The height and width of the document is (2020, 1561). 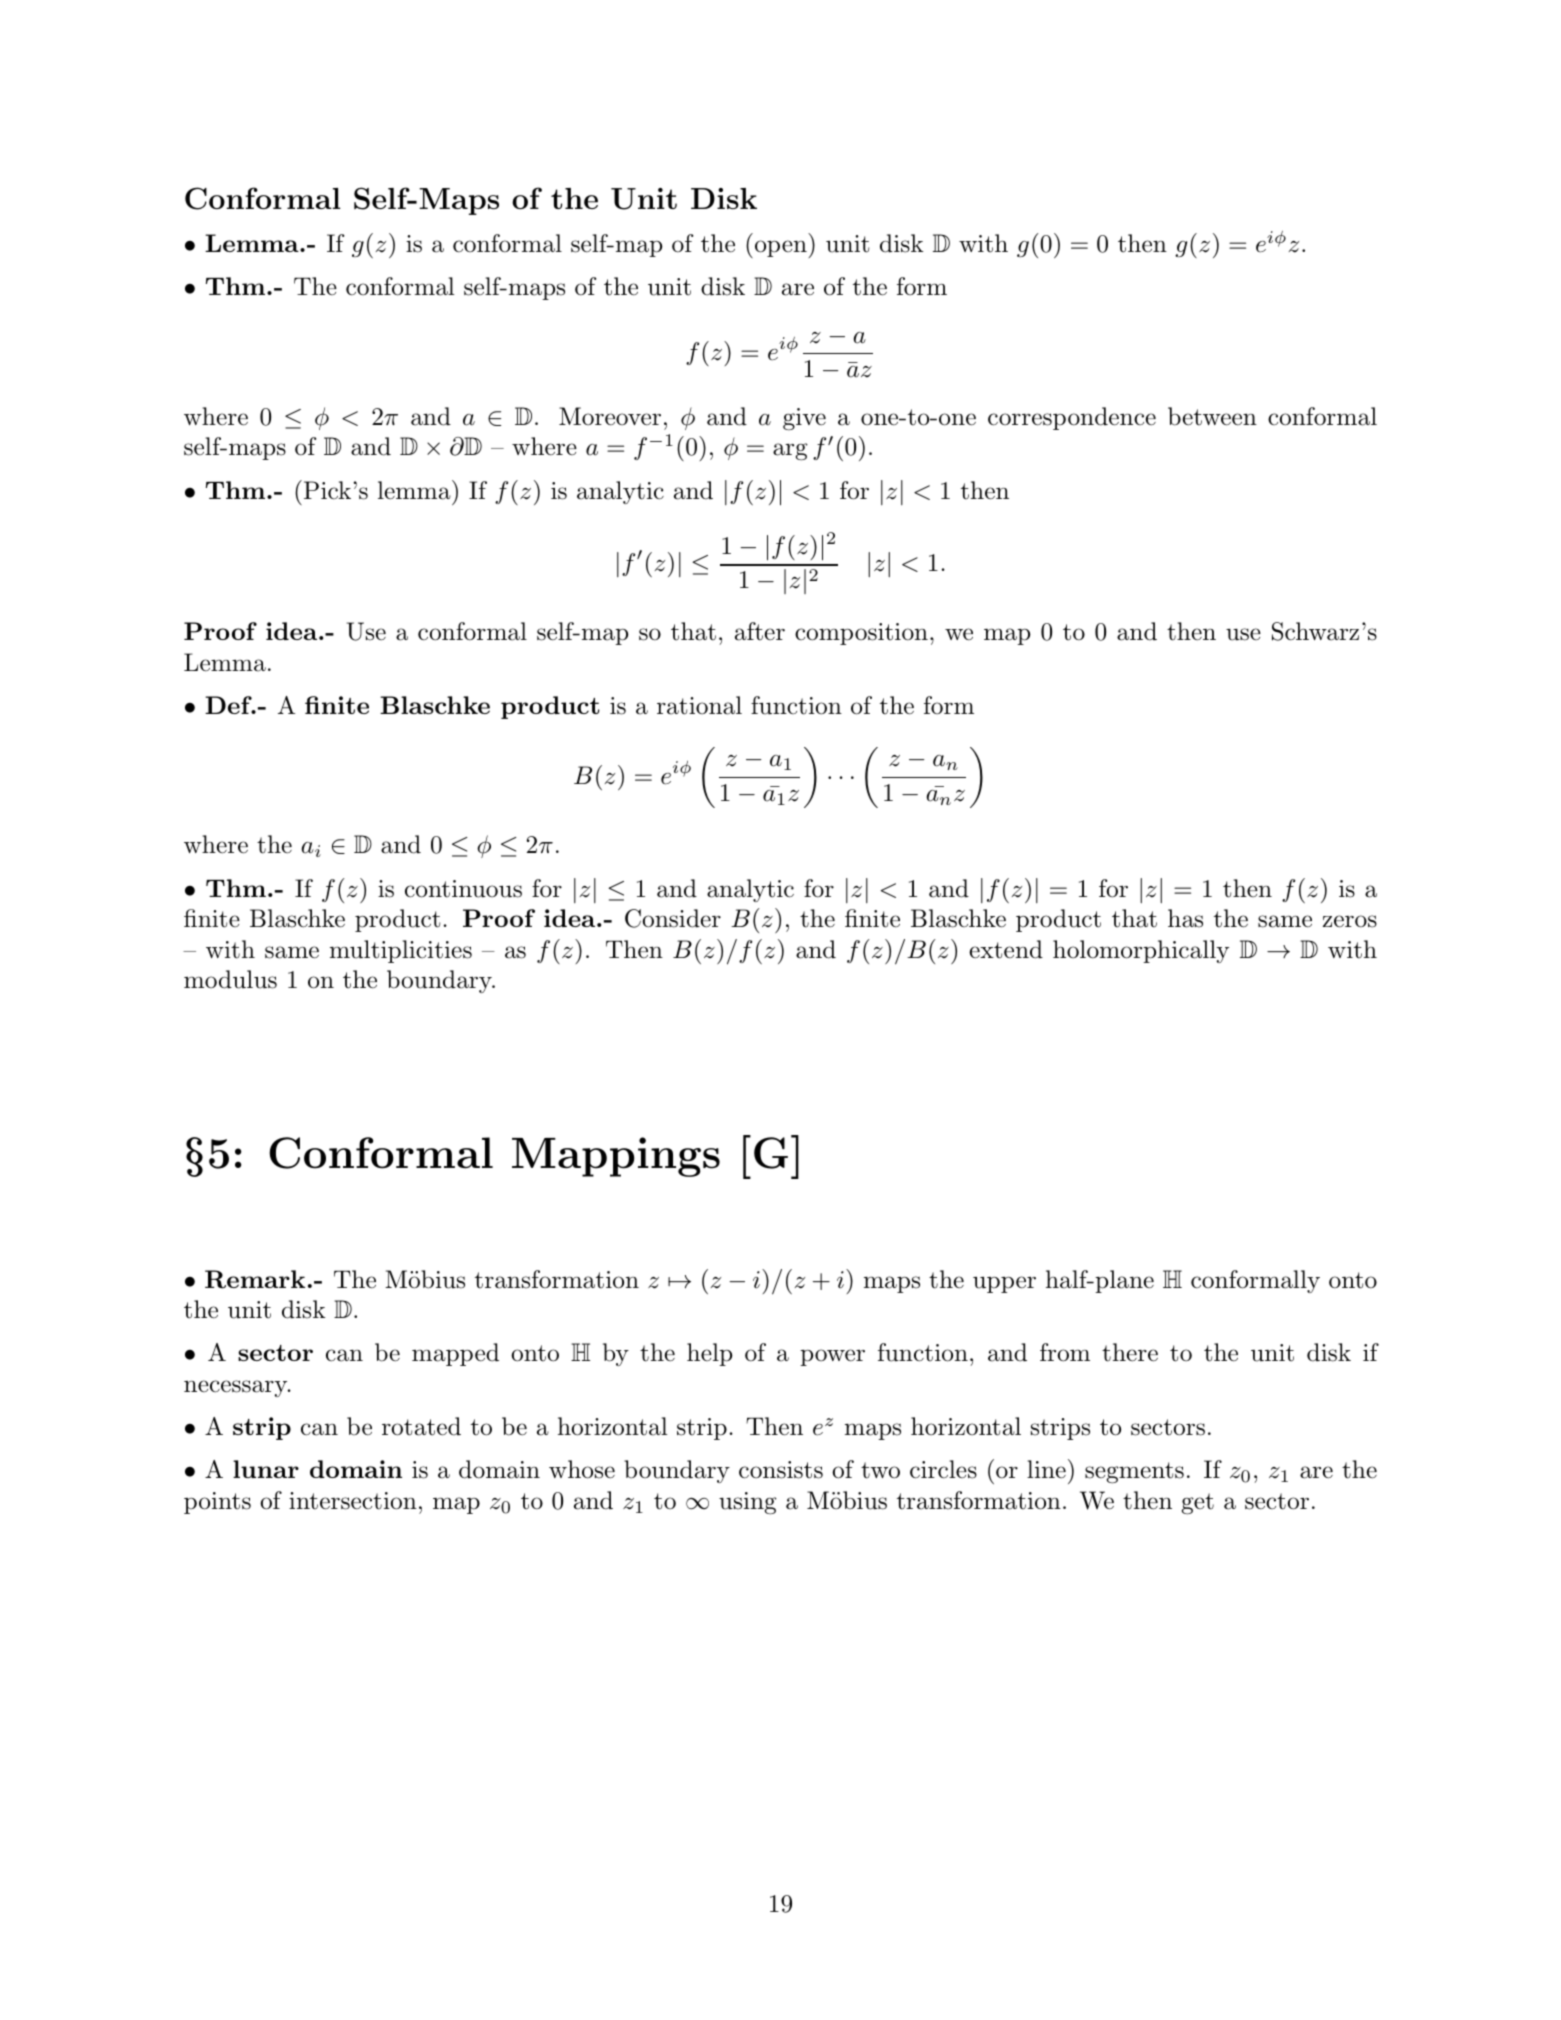 I want to click on extend, so click(x=1006, y=949).
